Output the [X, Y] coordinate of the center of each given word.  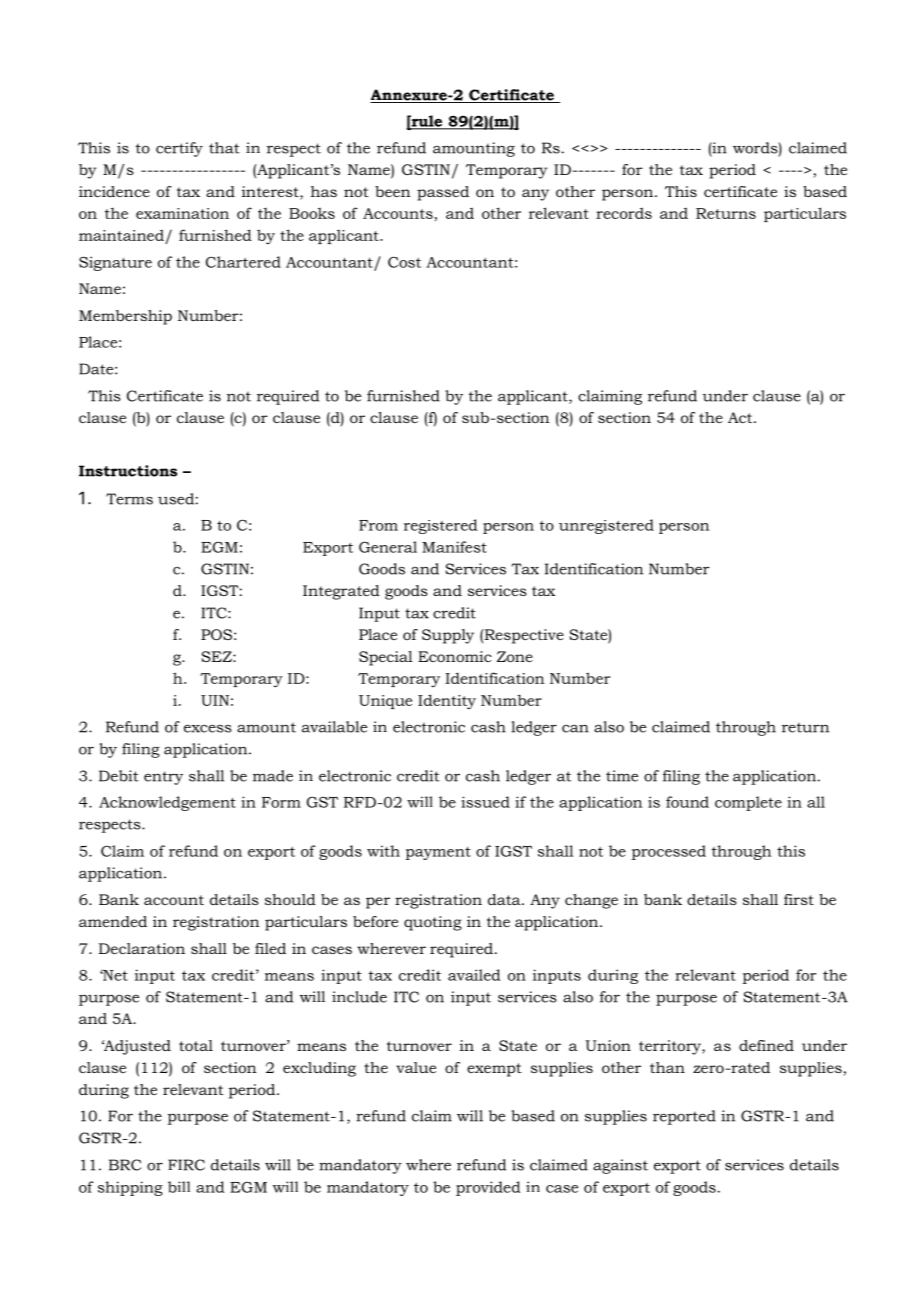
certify [179, 149]
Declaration [142, 948]
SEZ [217, 656]
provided [488, 1188]
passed [443, 193]
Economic [455, 656]
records [624, 213]
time [622, 776]
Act [741, 417]
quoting [433, 923]
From [378, 525]
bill [179, 1187]
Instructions [128, 471]
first [799, 899]
